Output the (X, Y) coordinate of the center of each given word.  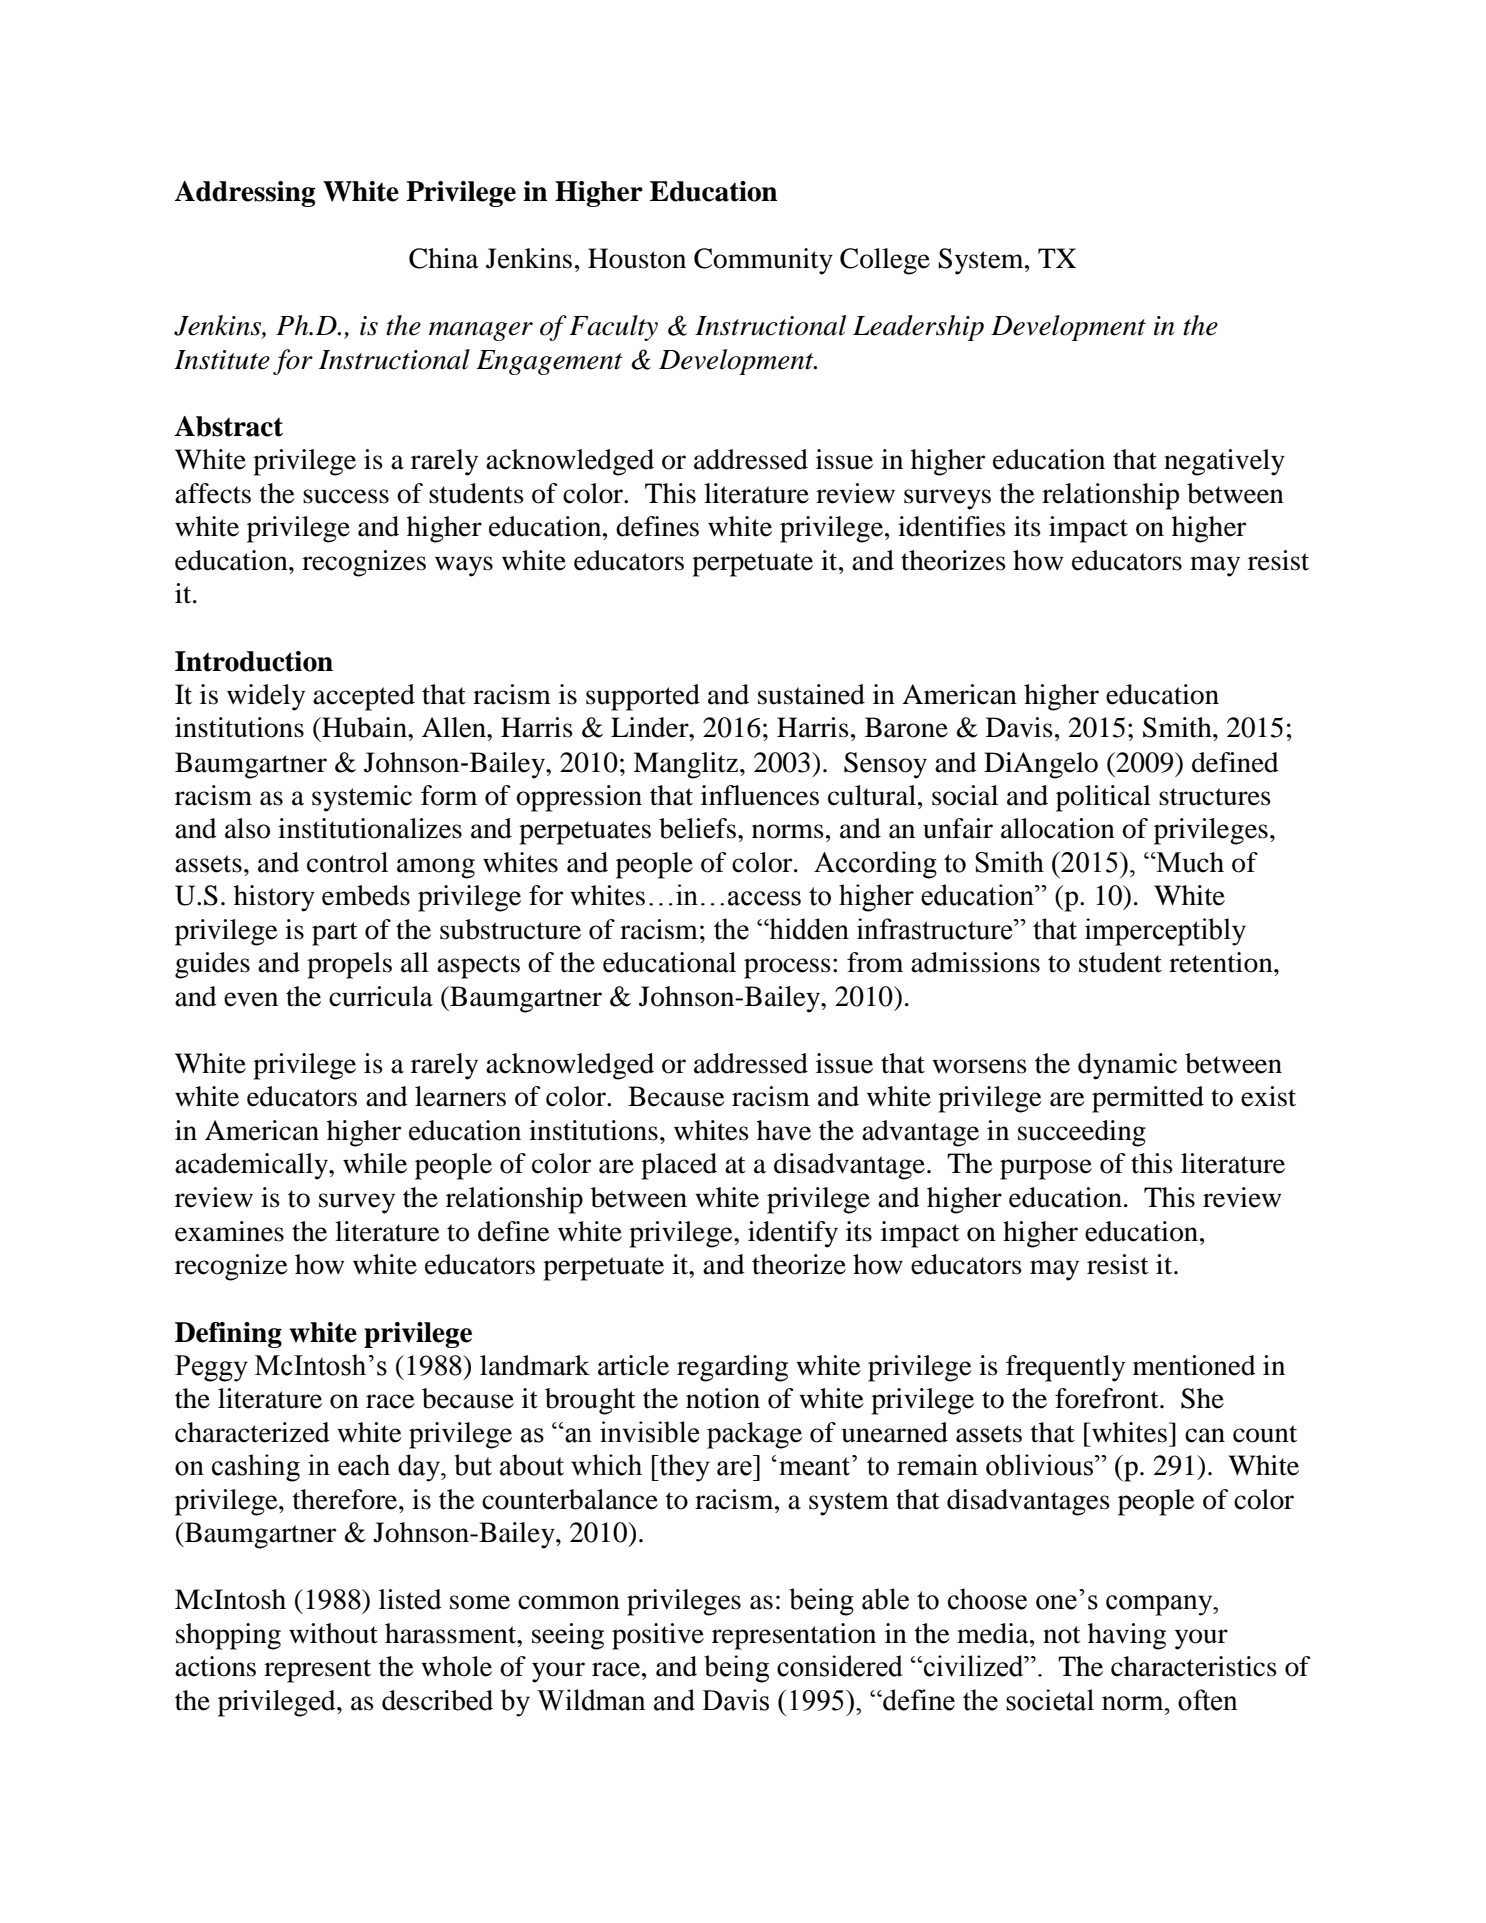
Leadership (918, 328)
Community (763, 261)
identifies (952, 526)
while (375, 1163)
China (444, 258)
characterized (252, 1432)
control (347, 862)
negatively (1224, 462)
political (1103, 798)
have (784, 1130)
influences (760, 795)
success (346, 496)
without (333, 1633)
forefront (1108, 1398)
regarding (732, 1368)
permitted (1148, 1099)
